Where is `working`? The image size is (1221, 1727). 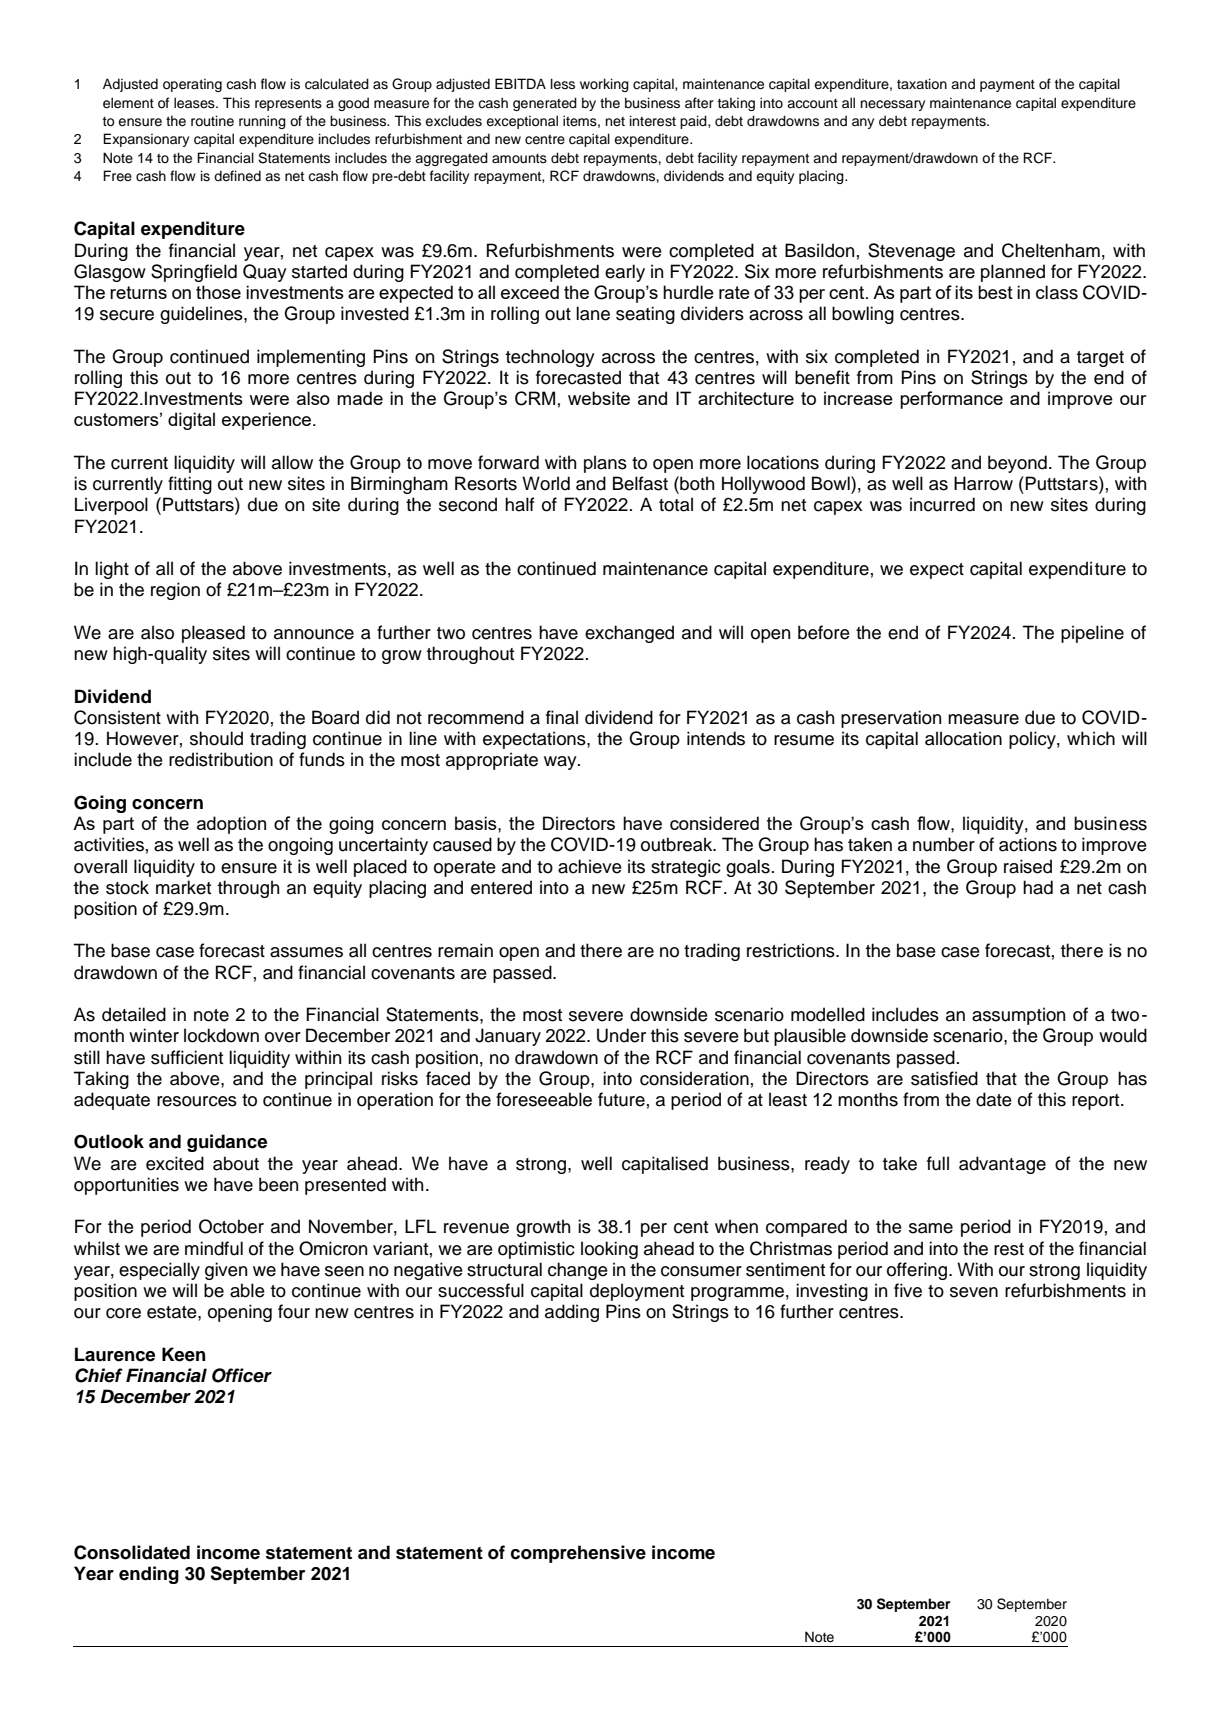
working is located at coordinates (604, 85).
